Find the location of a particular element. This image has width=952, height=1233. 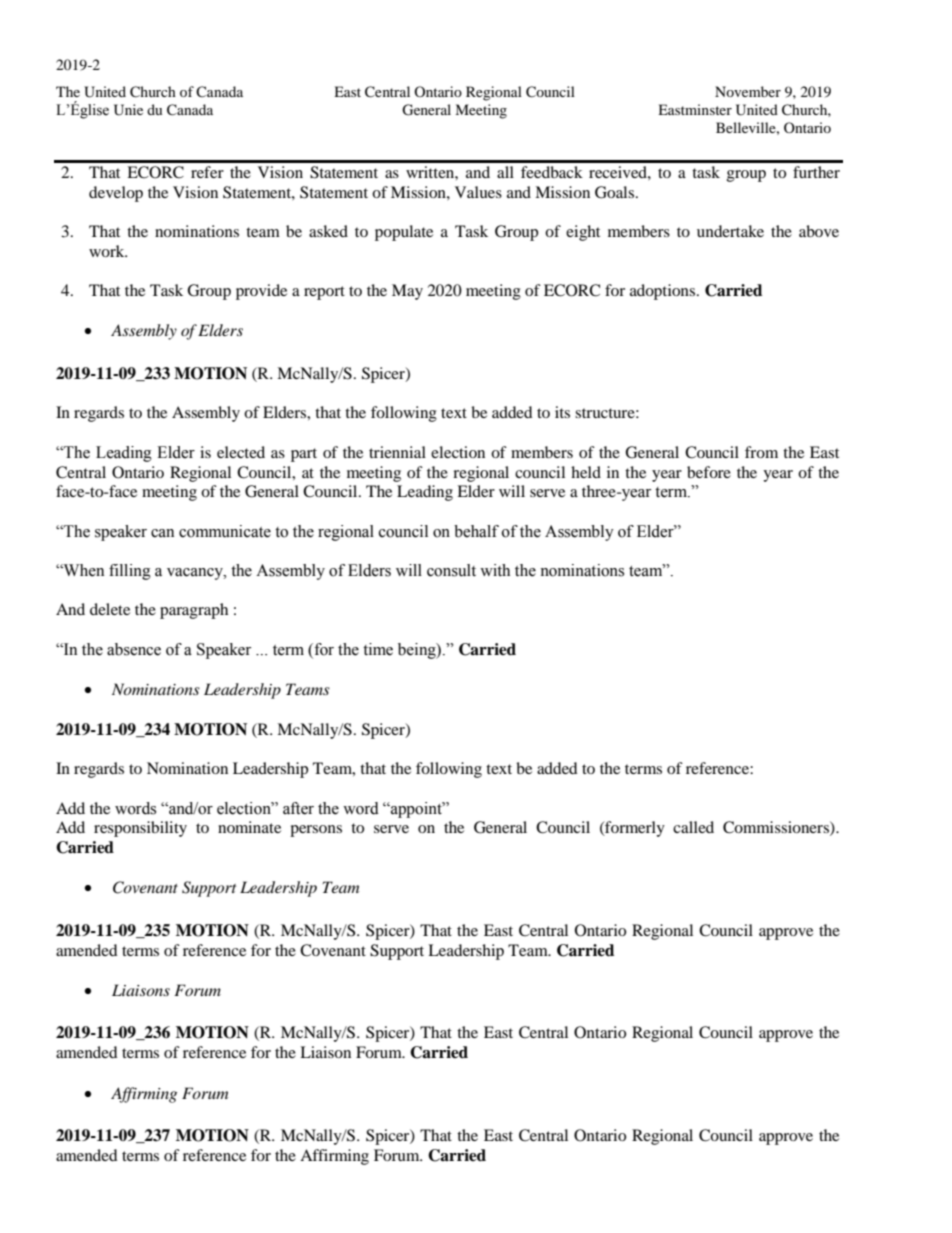

feedback is located at coordinates (552, 172).
